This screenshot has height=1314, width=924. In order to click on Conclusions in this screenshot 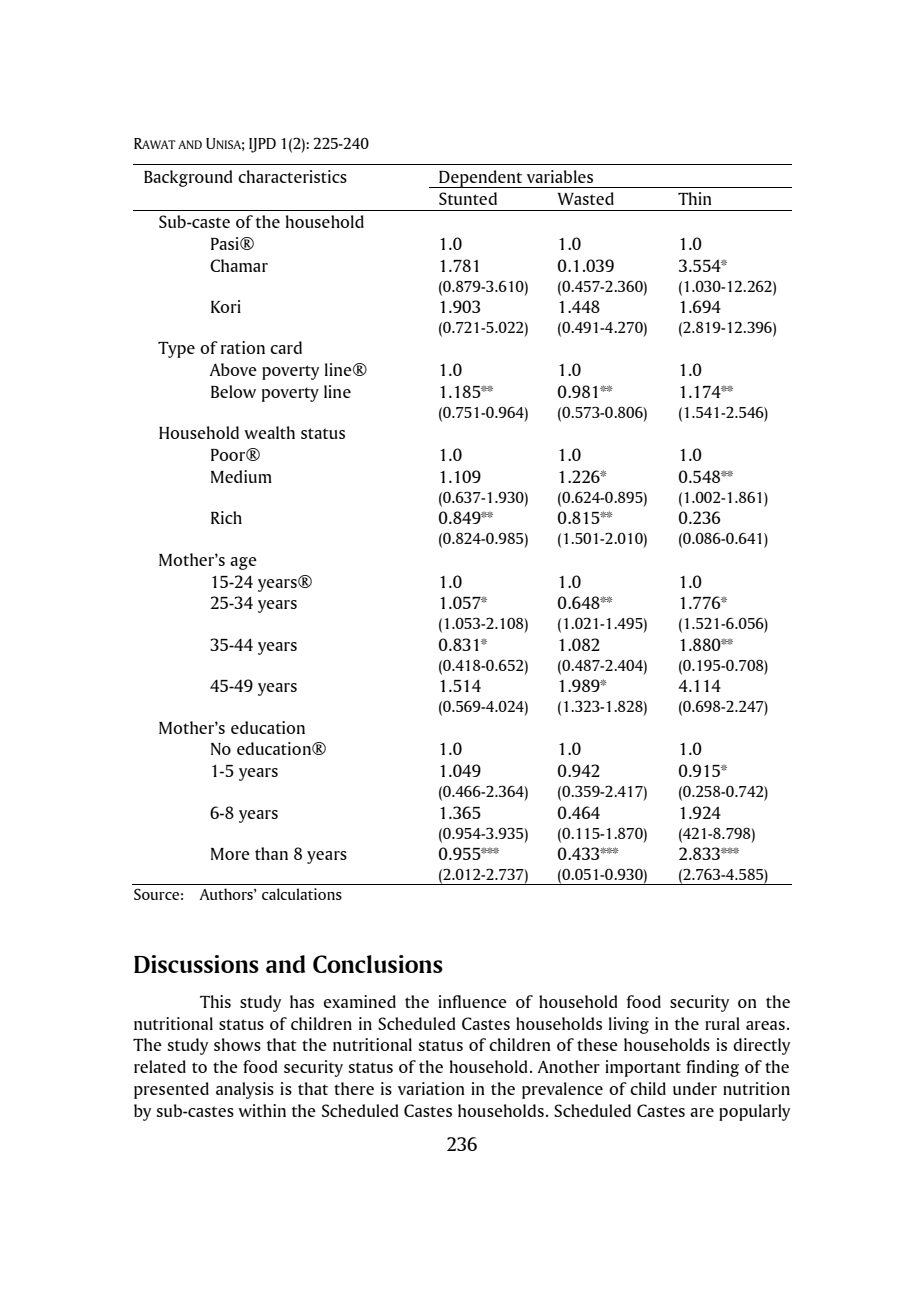, I will do `click(378, 964)`.
